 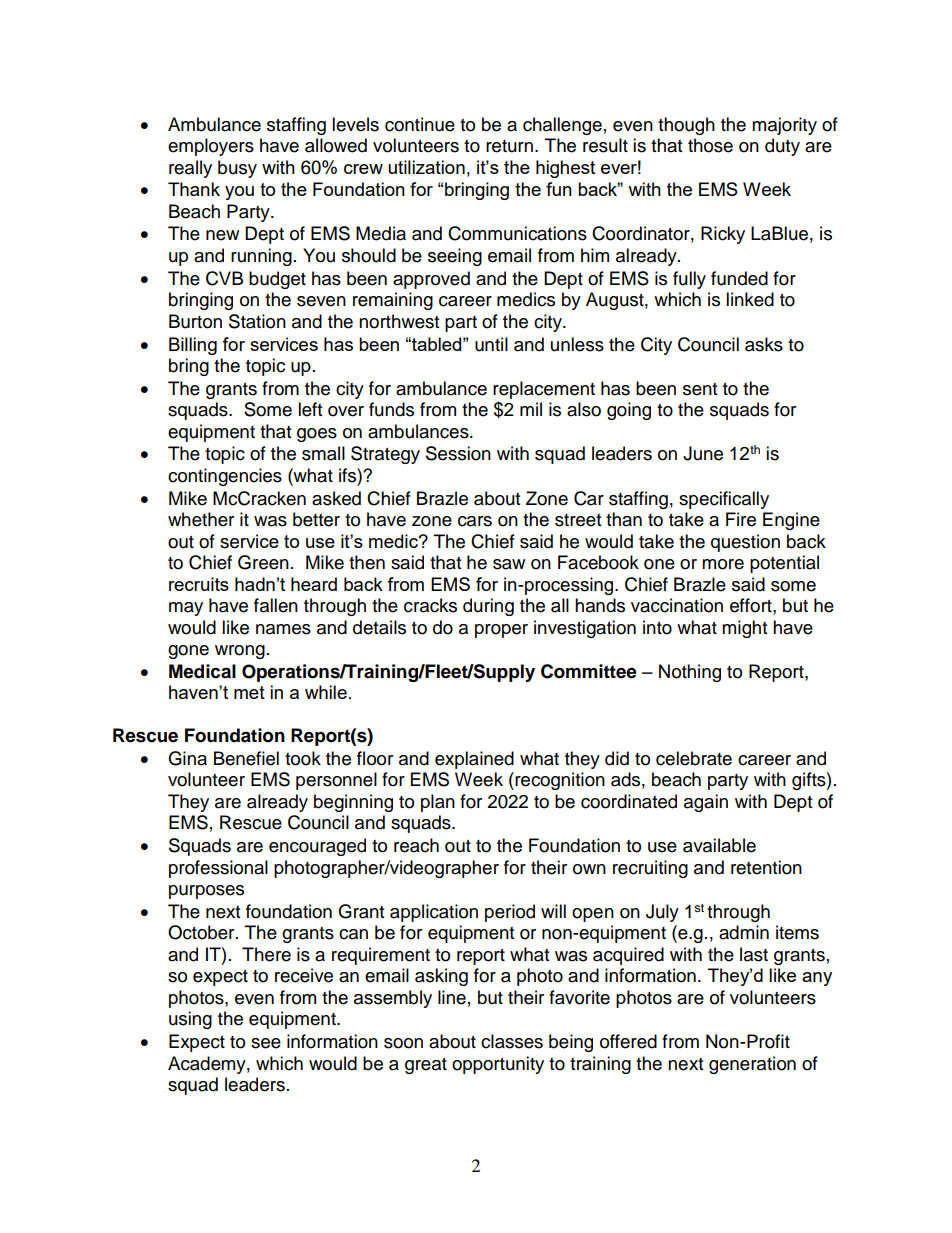 I want to click on June, so click(x=703, y=453).
